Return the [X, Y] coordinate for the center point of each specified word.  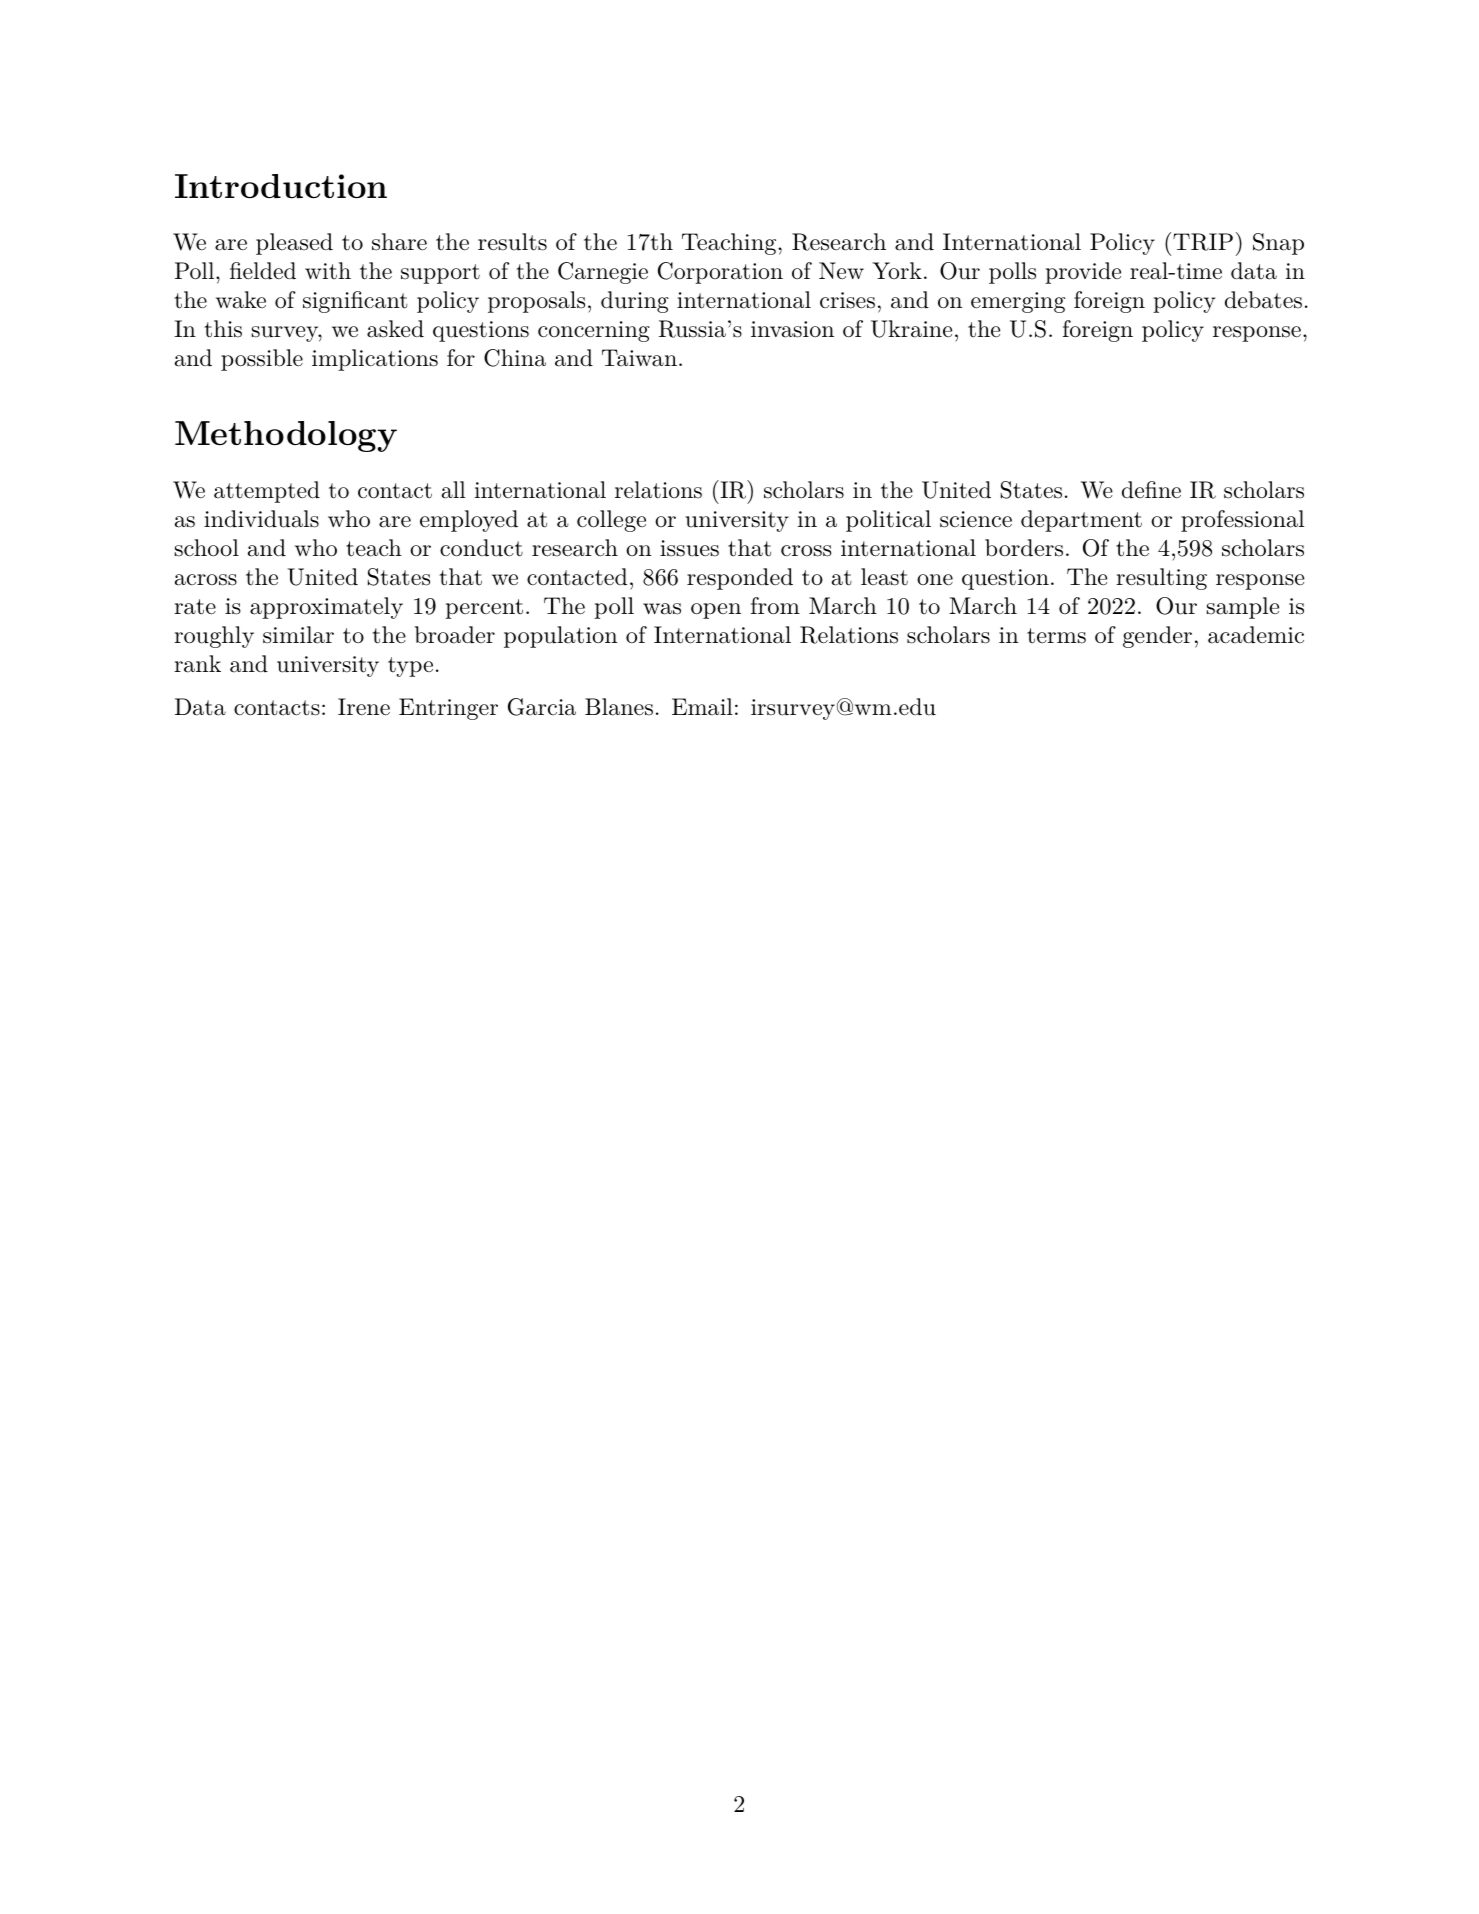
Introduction [281, 186]
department [1081, 521]
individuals [261, 519]
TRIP [1201, 241]
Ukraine [911, 329]
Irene [364, 707]
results [512, 242]
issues [689, 548]
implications [375, 360]
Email [702, 707]
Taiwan [639, 358]
